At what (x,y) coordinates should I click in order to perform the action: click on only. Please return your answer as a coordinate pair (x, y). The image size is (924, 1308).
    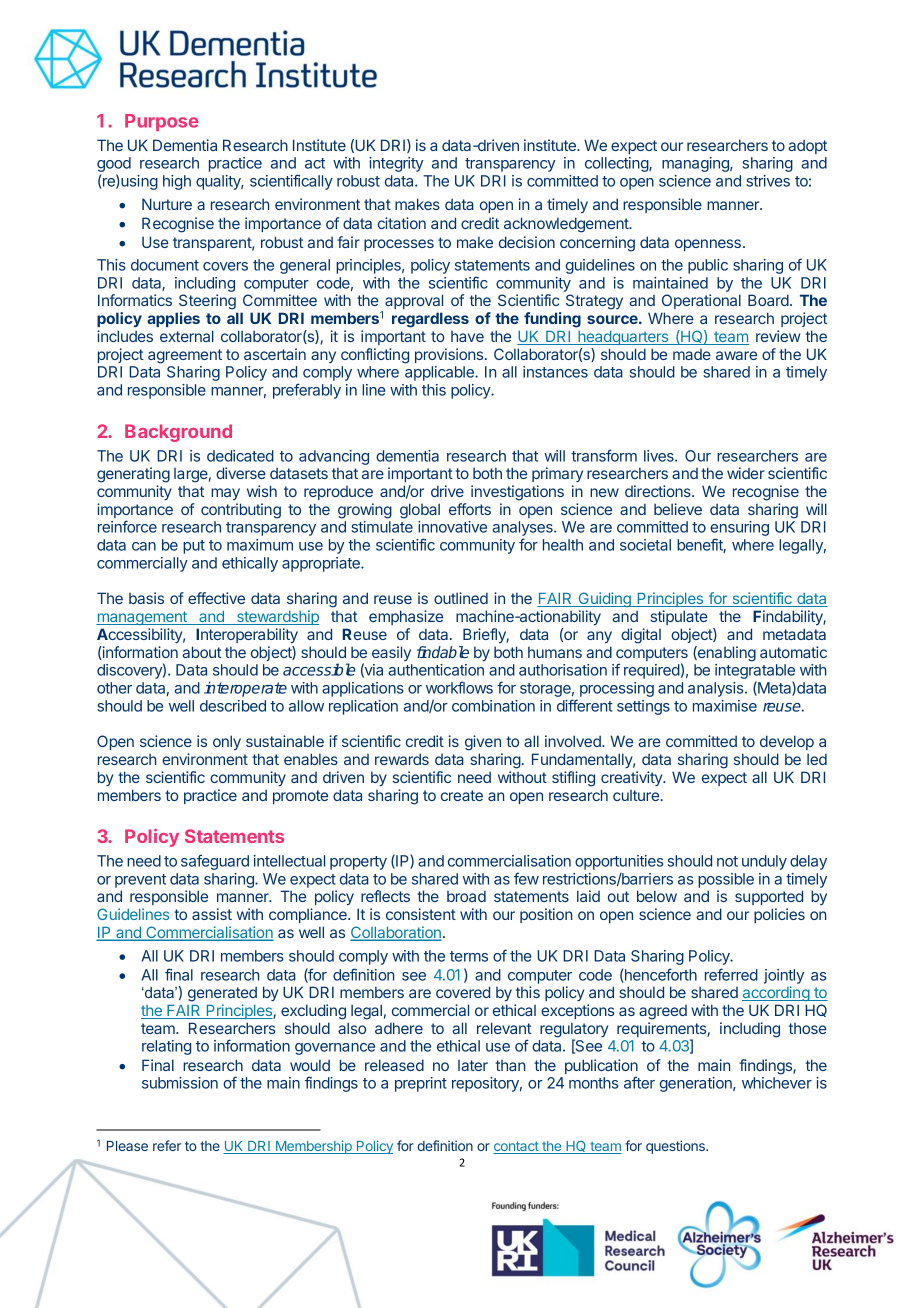
    Looking at the image, I should click on (227, 742).
